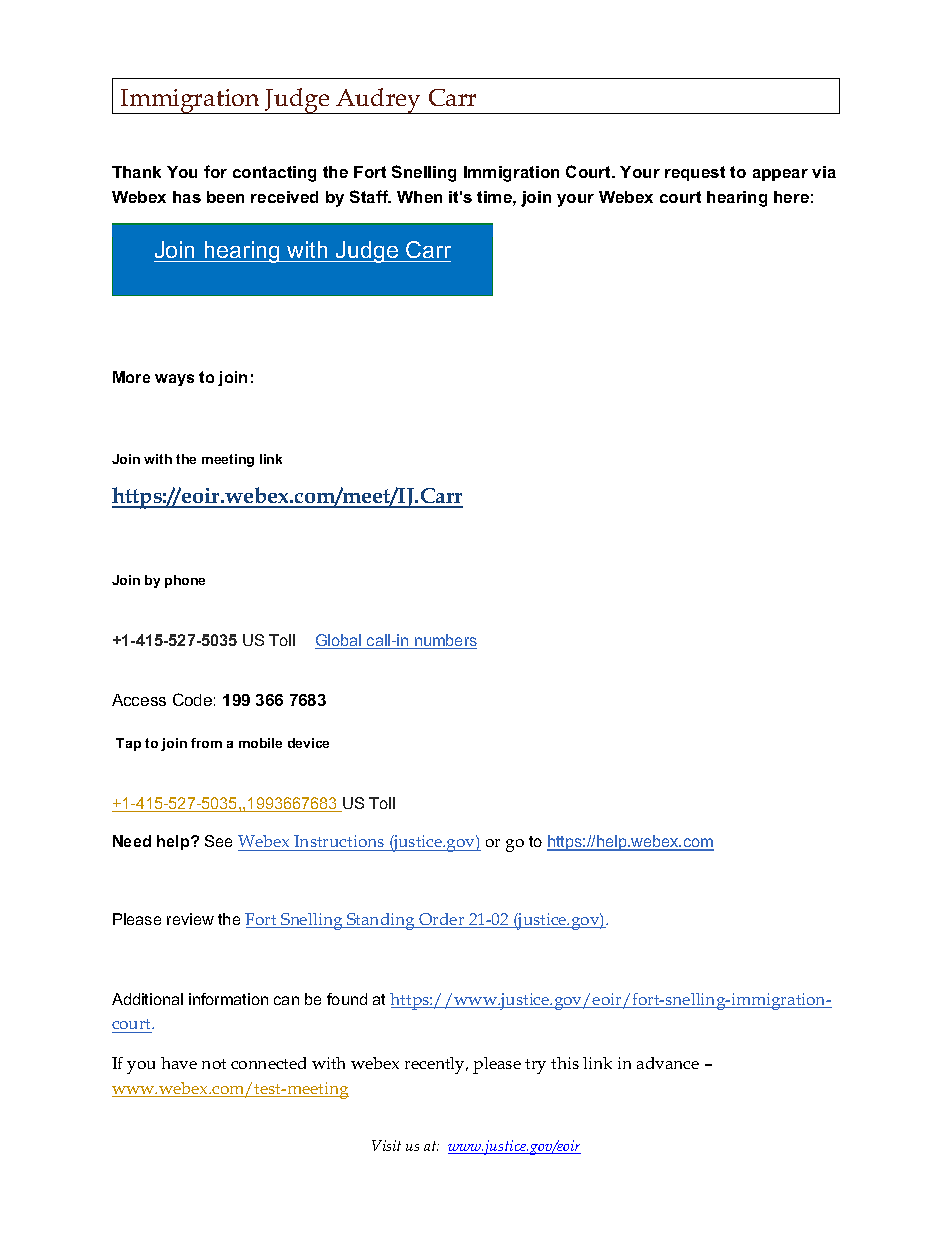 The height and width of the screenshot is (1233, 952). Describe the element at coordinates (445, 641) in the screenshot. I see `numbers` at that location.
